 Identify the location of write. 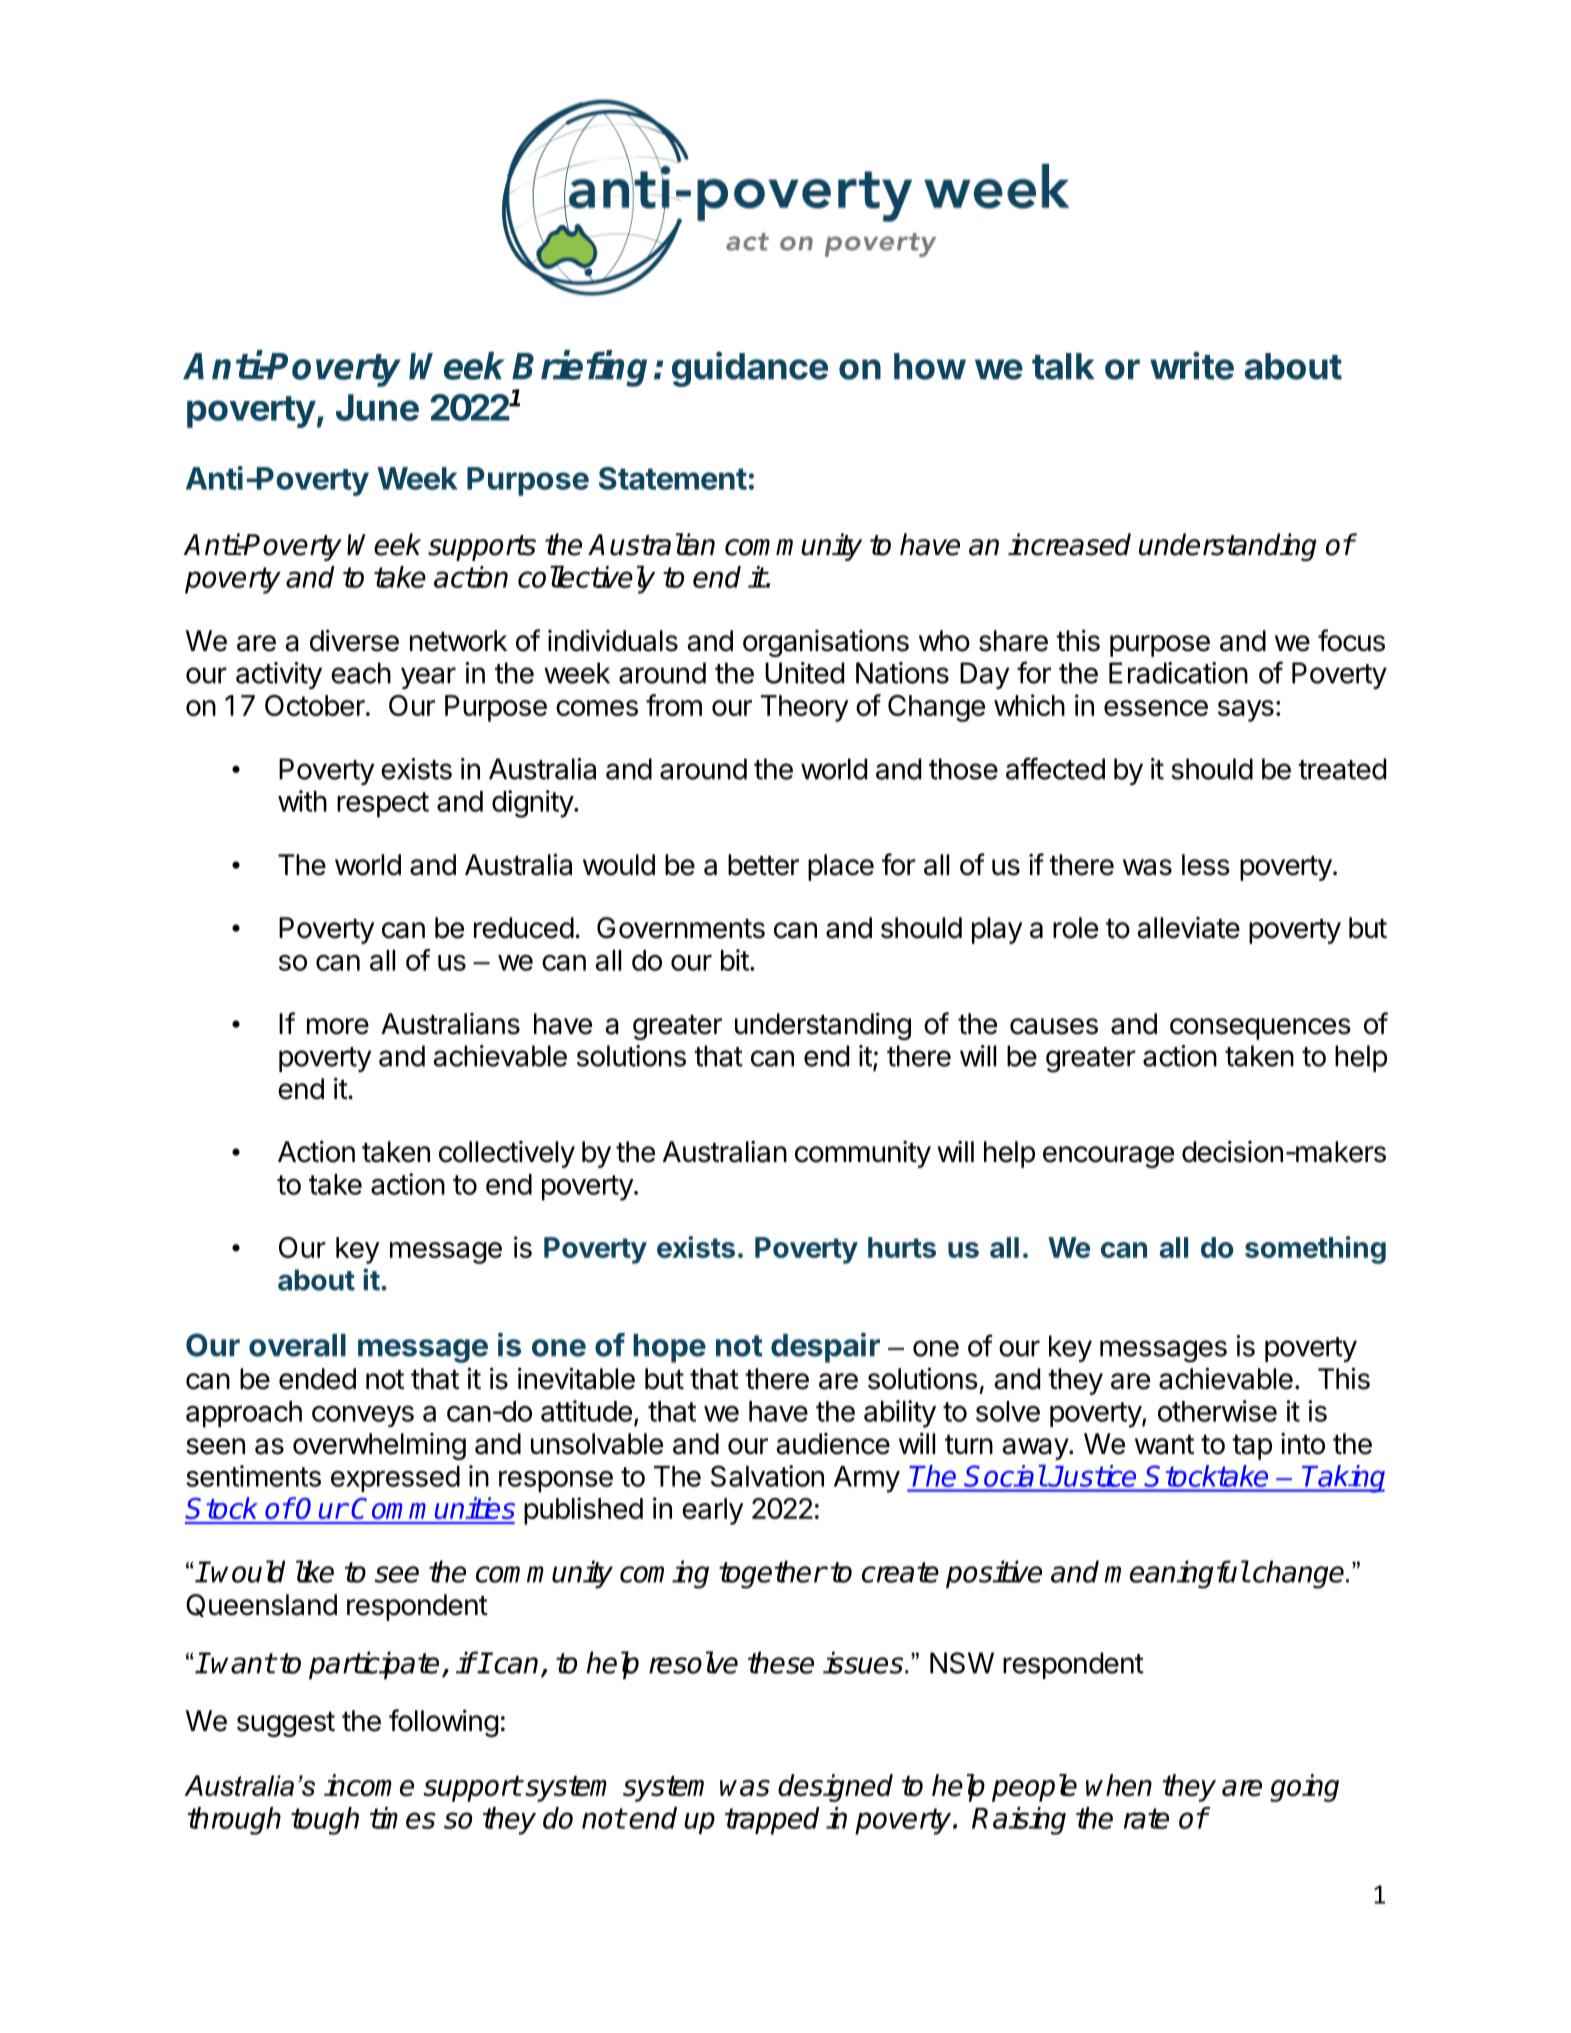
(1192, 365).
